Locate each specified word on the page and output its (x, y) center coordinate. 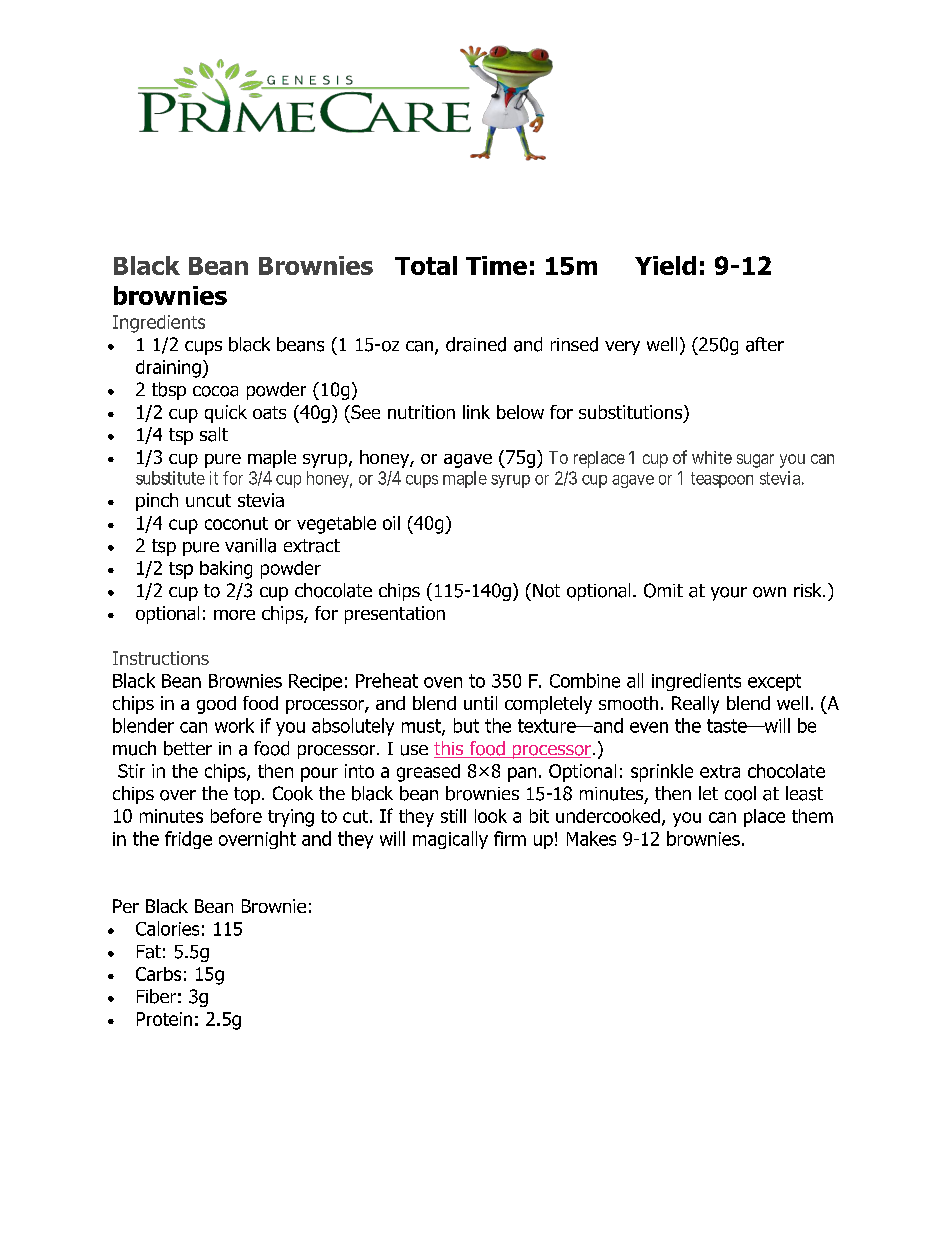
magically (450, 840)
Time (496, 265)
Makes (591, 838)
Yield (665, 265)
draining (169, 369)
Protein (164, 1019)
